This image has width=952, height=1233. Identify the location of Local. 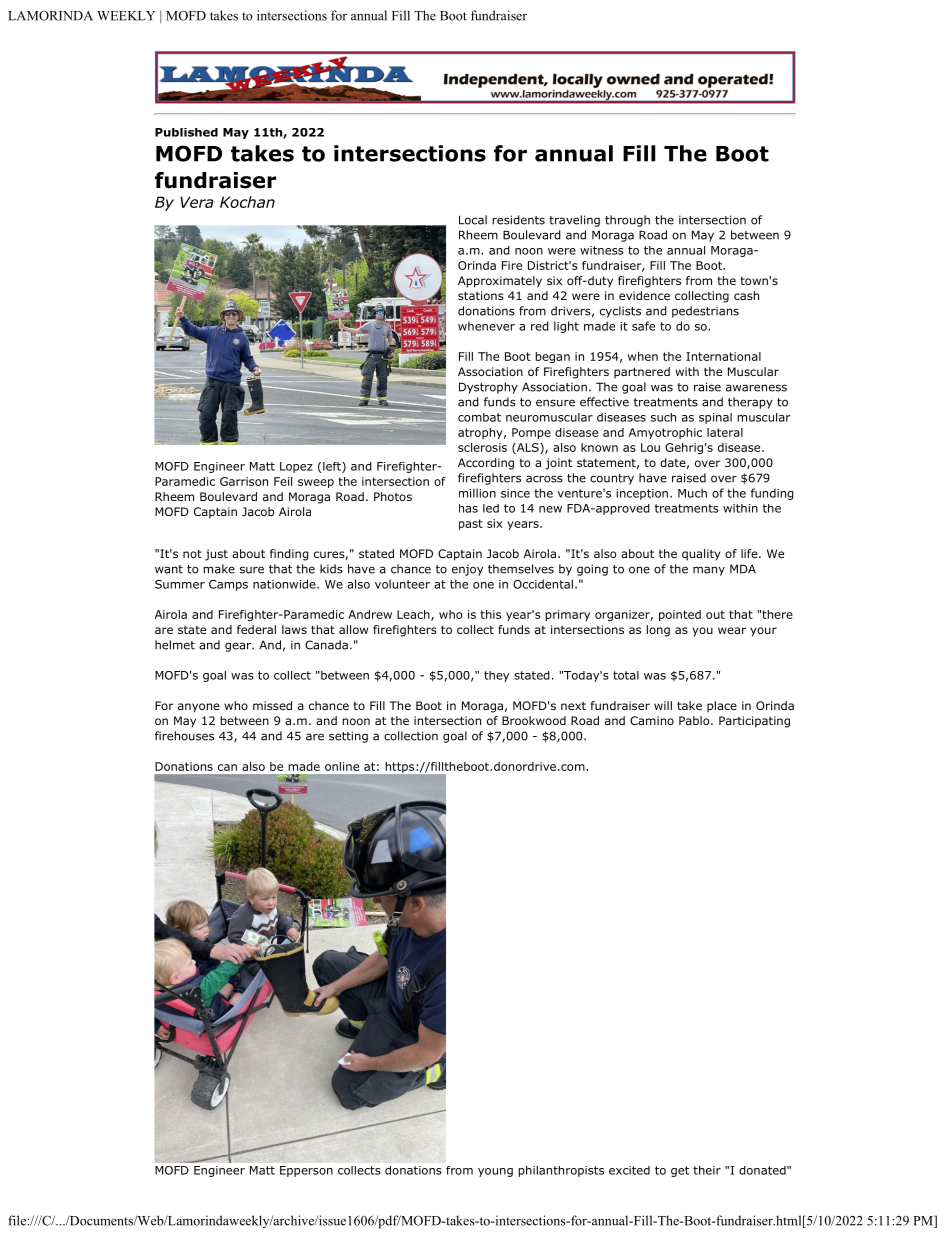
(473, 220).
